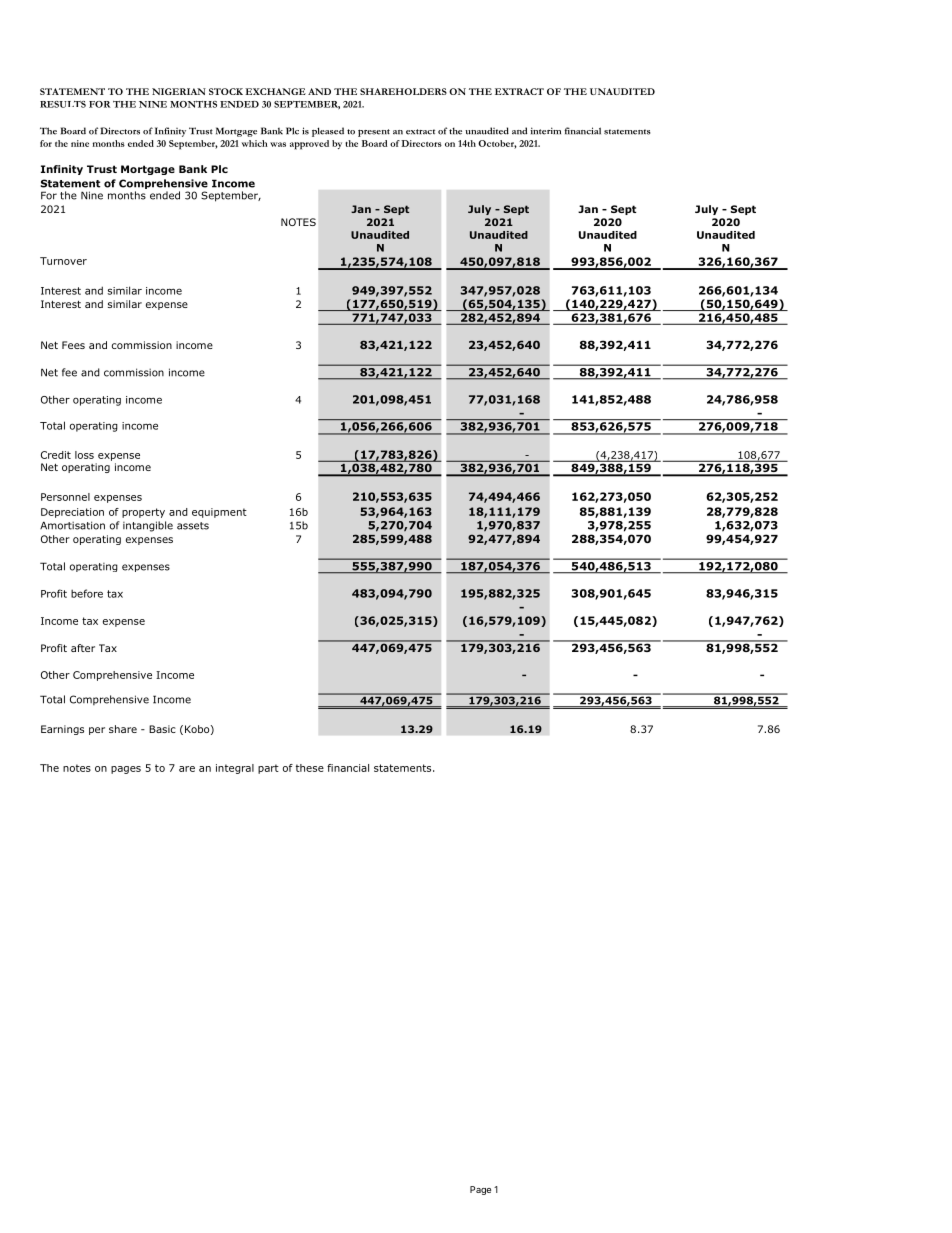 This image has height=1233, width=952. I want to click on Turnover, so click(63, 261).
